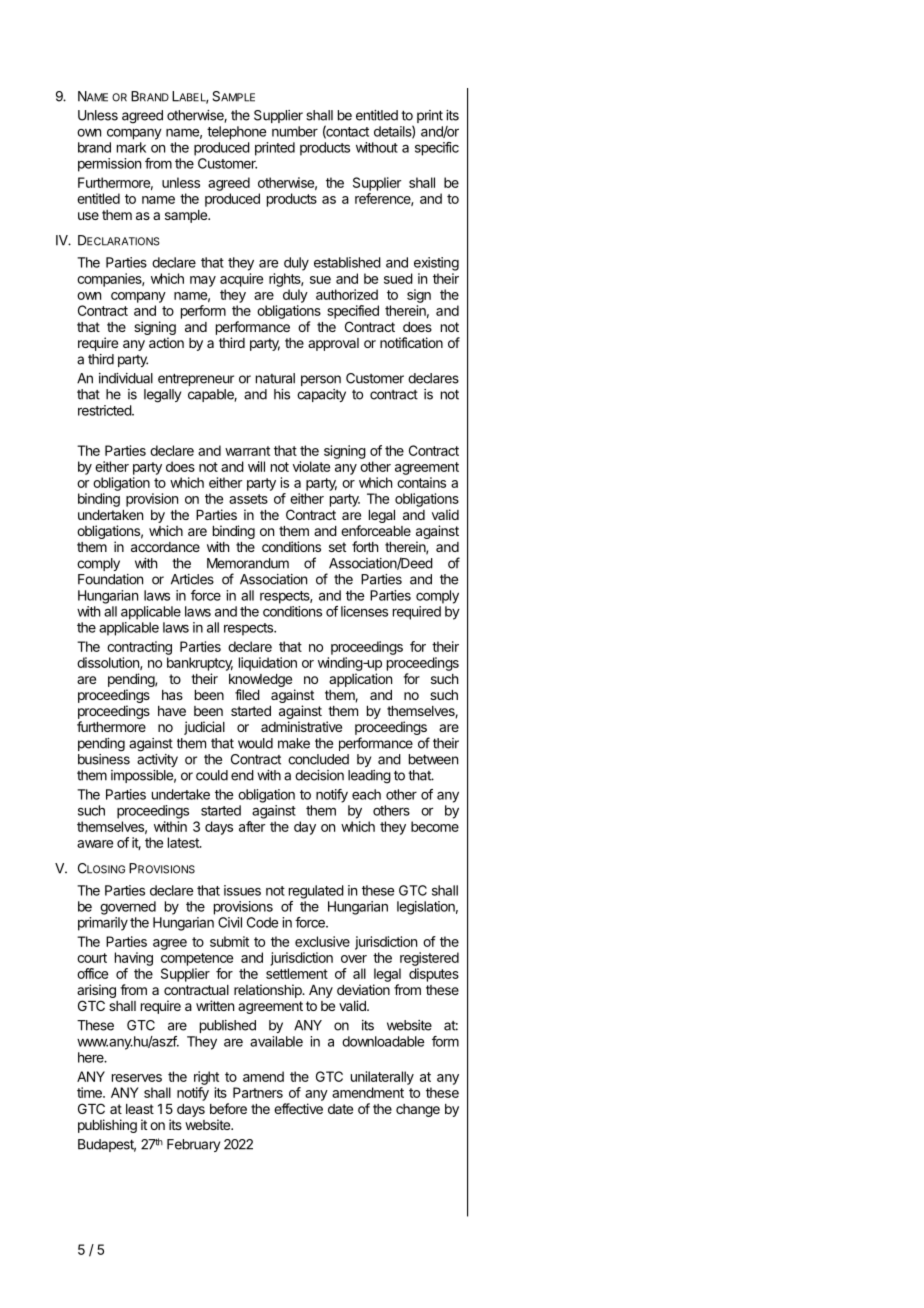 Image resolution: width=924 pixels, height=1308 pixels. I want to click on contains, so click(421, 482).
